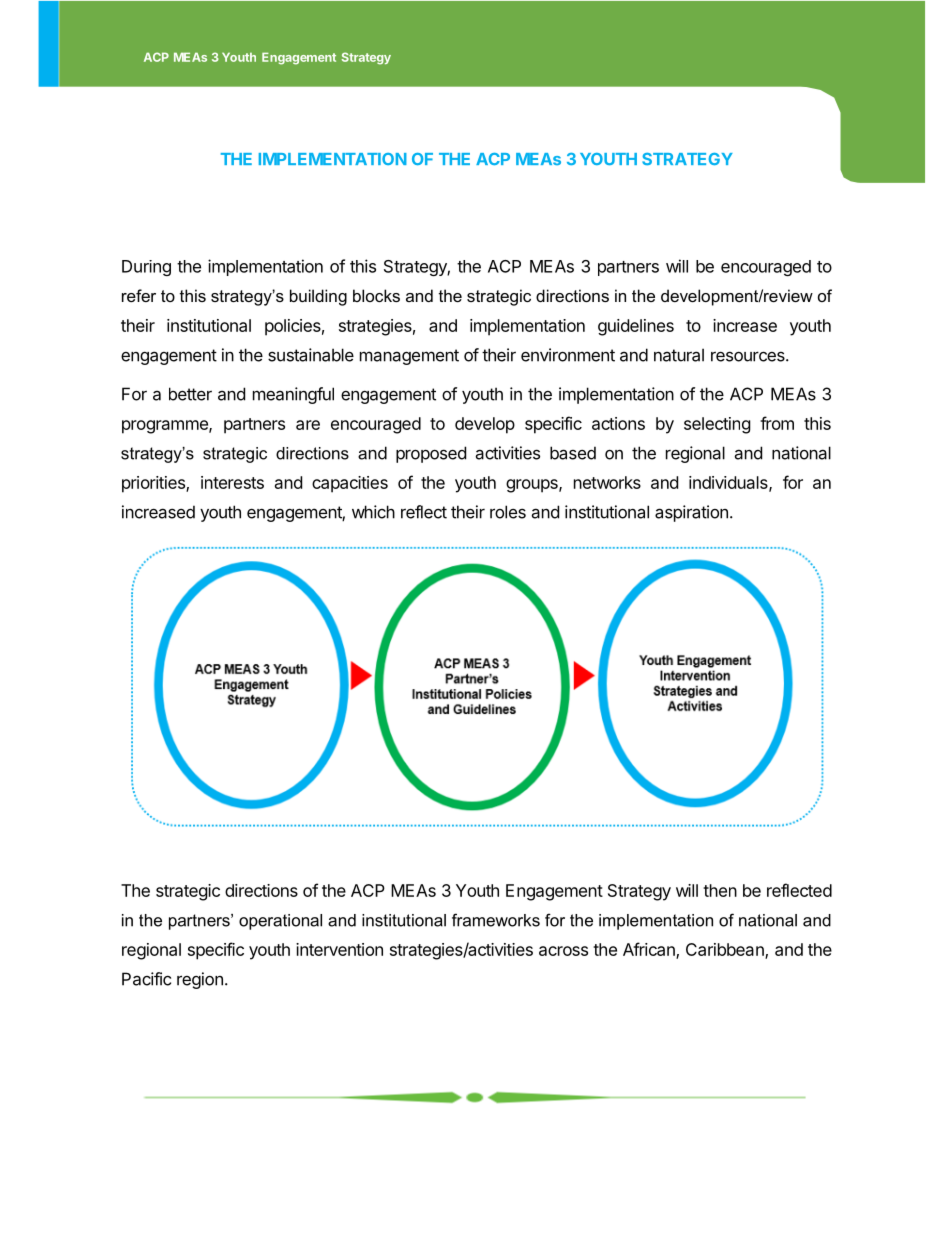  What do you see at coordinates (691, 513) in the screenshot?
I see `aspiration` at bounding box center [691, 513].
